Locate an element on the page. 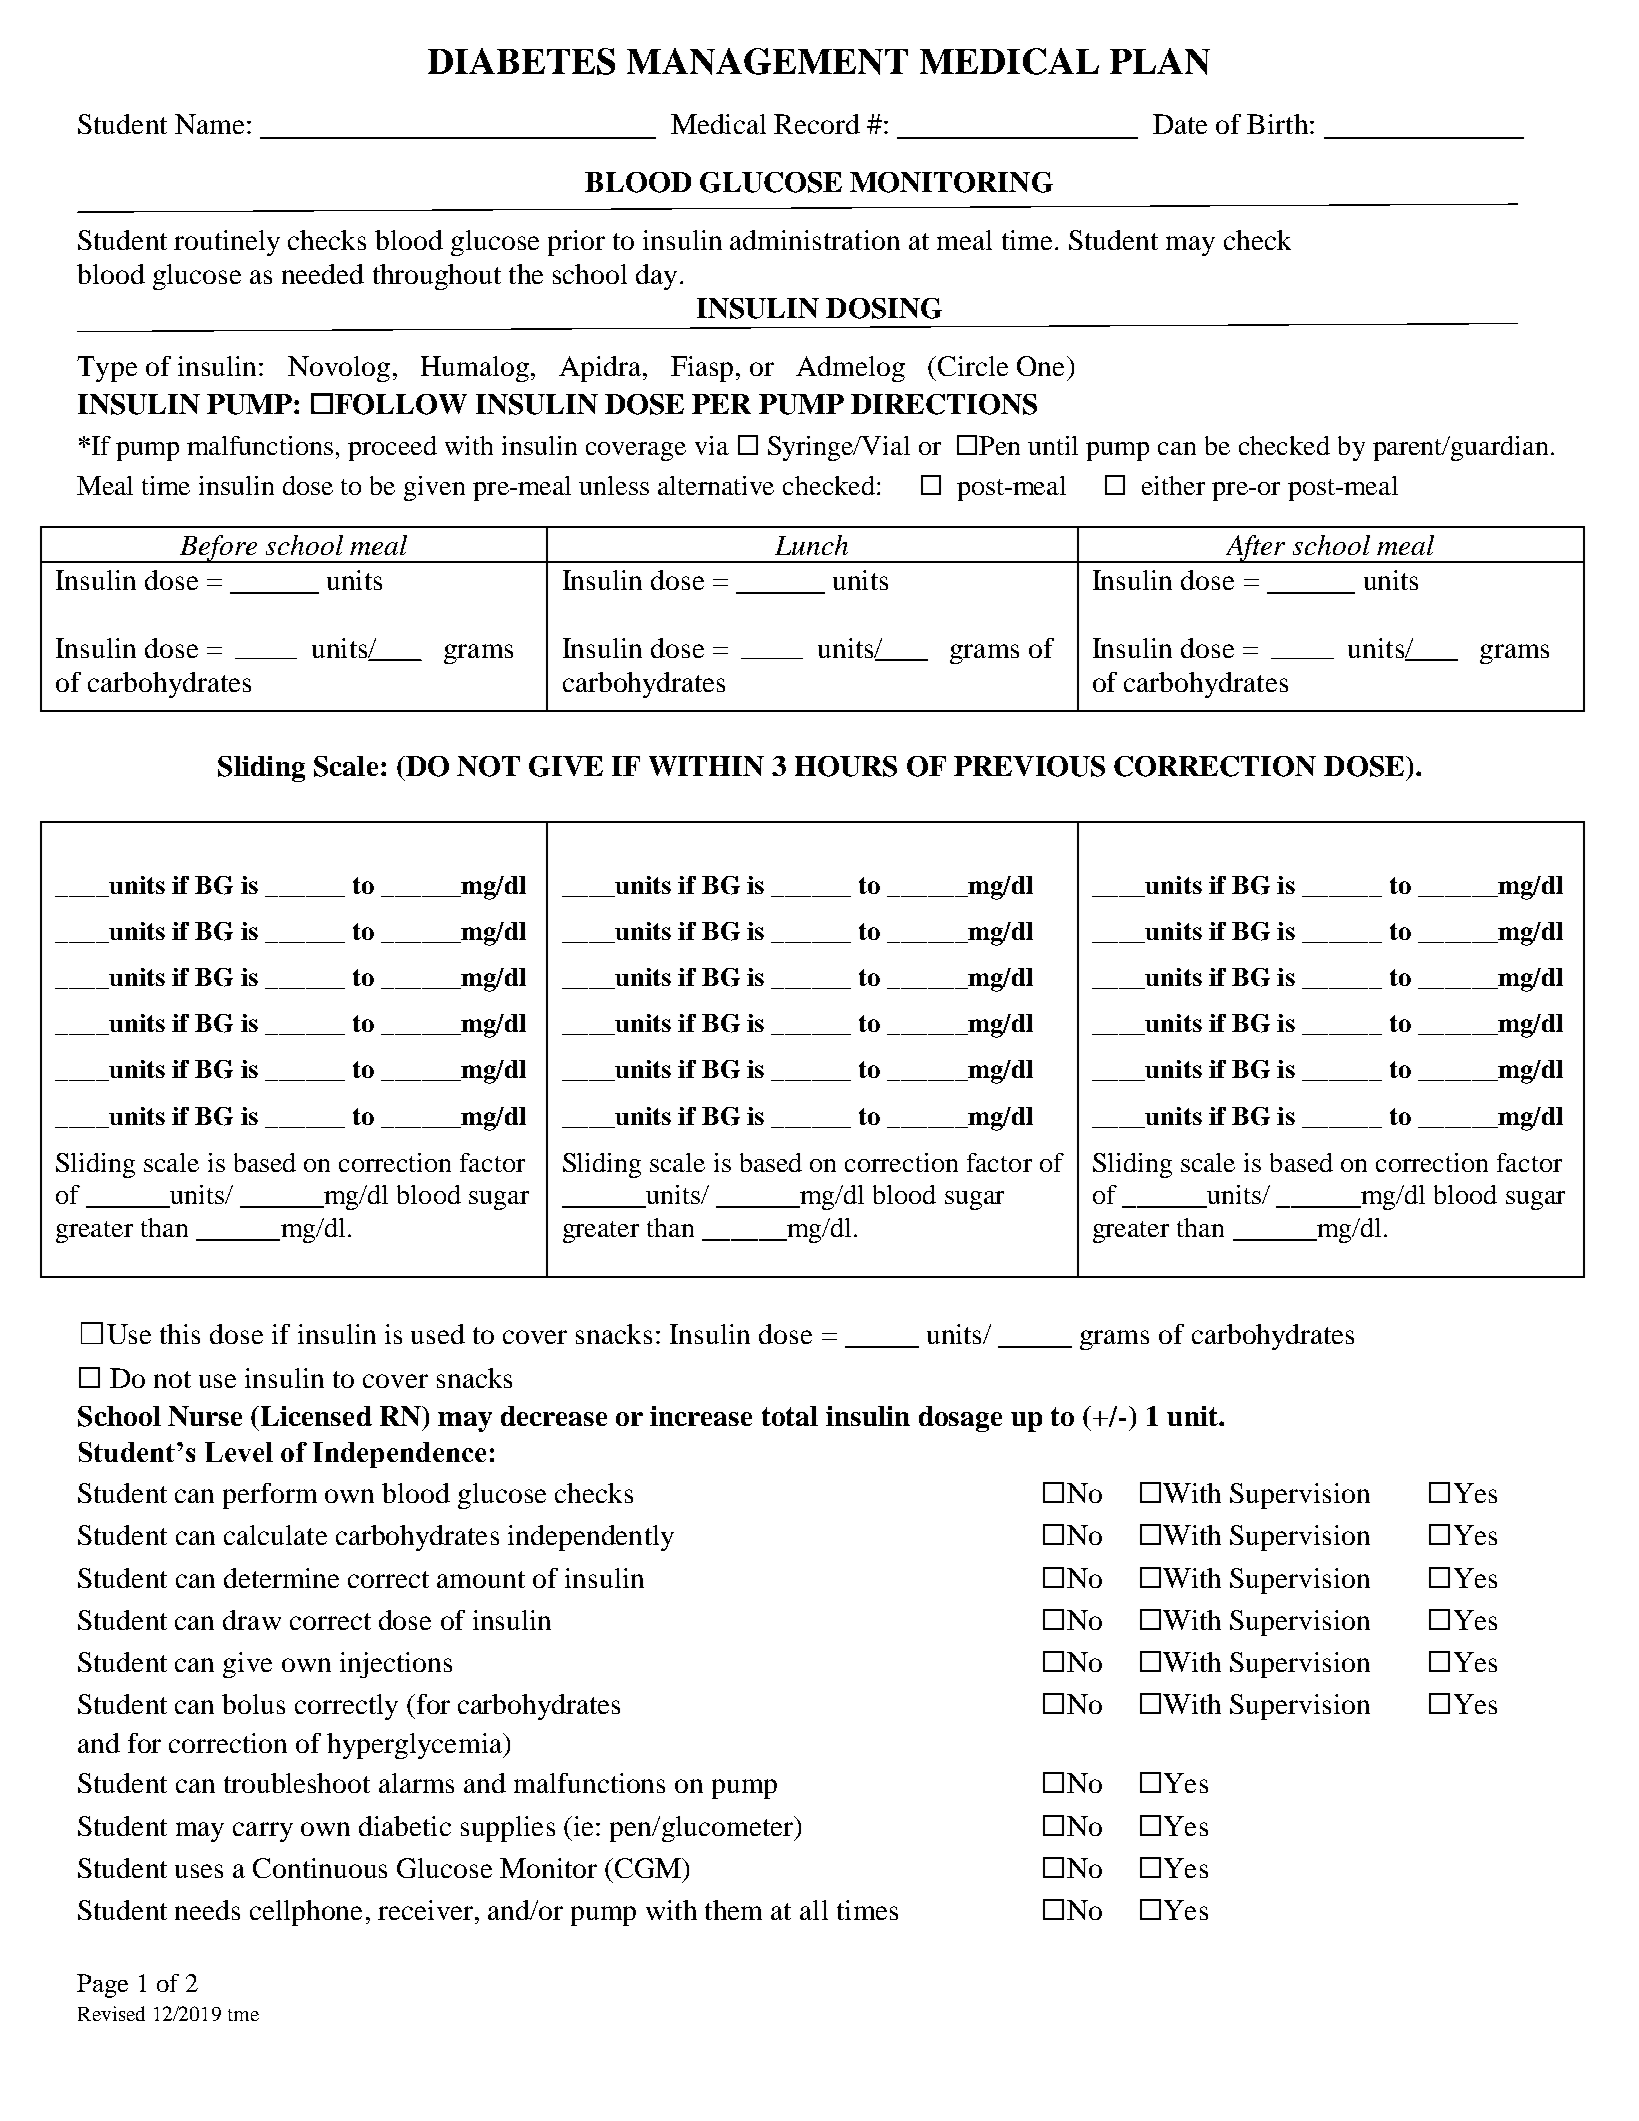  all is located at coordinates (814, 1910).
